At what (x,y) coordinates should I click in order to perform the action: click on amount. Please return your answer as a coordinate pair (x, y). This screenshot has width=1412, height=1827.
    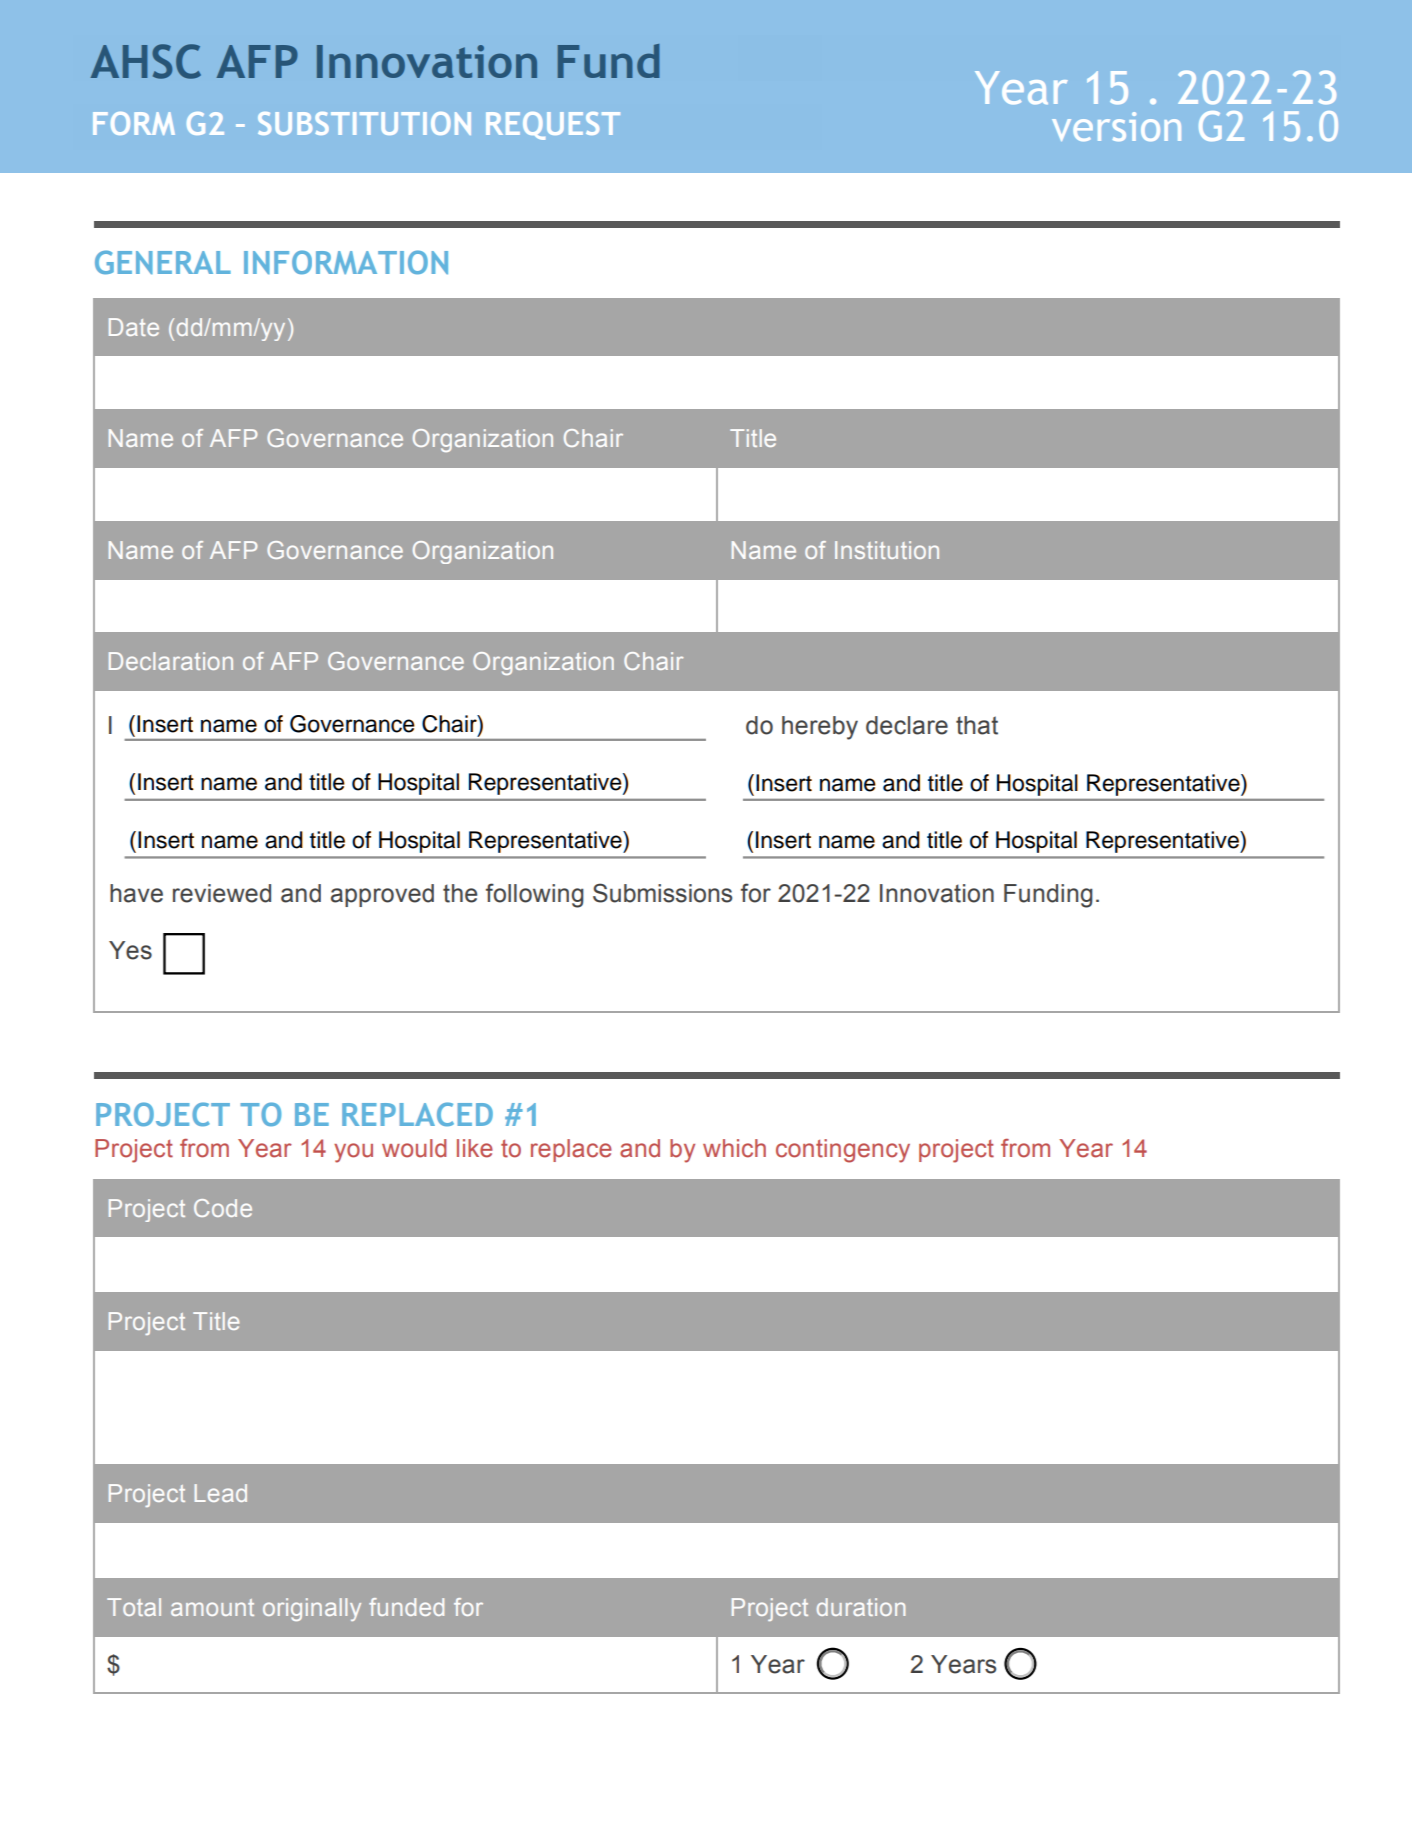
    Looking at the image, I should click on (212, 1607).
